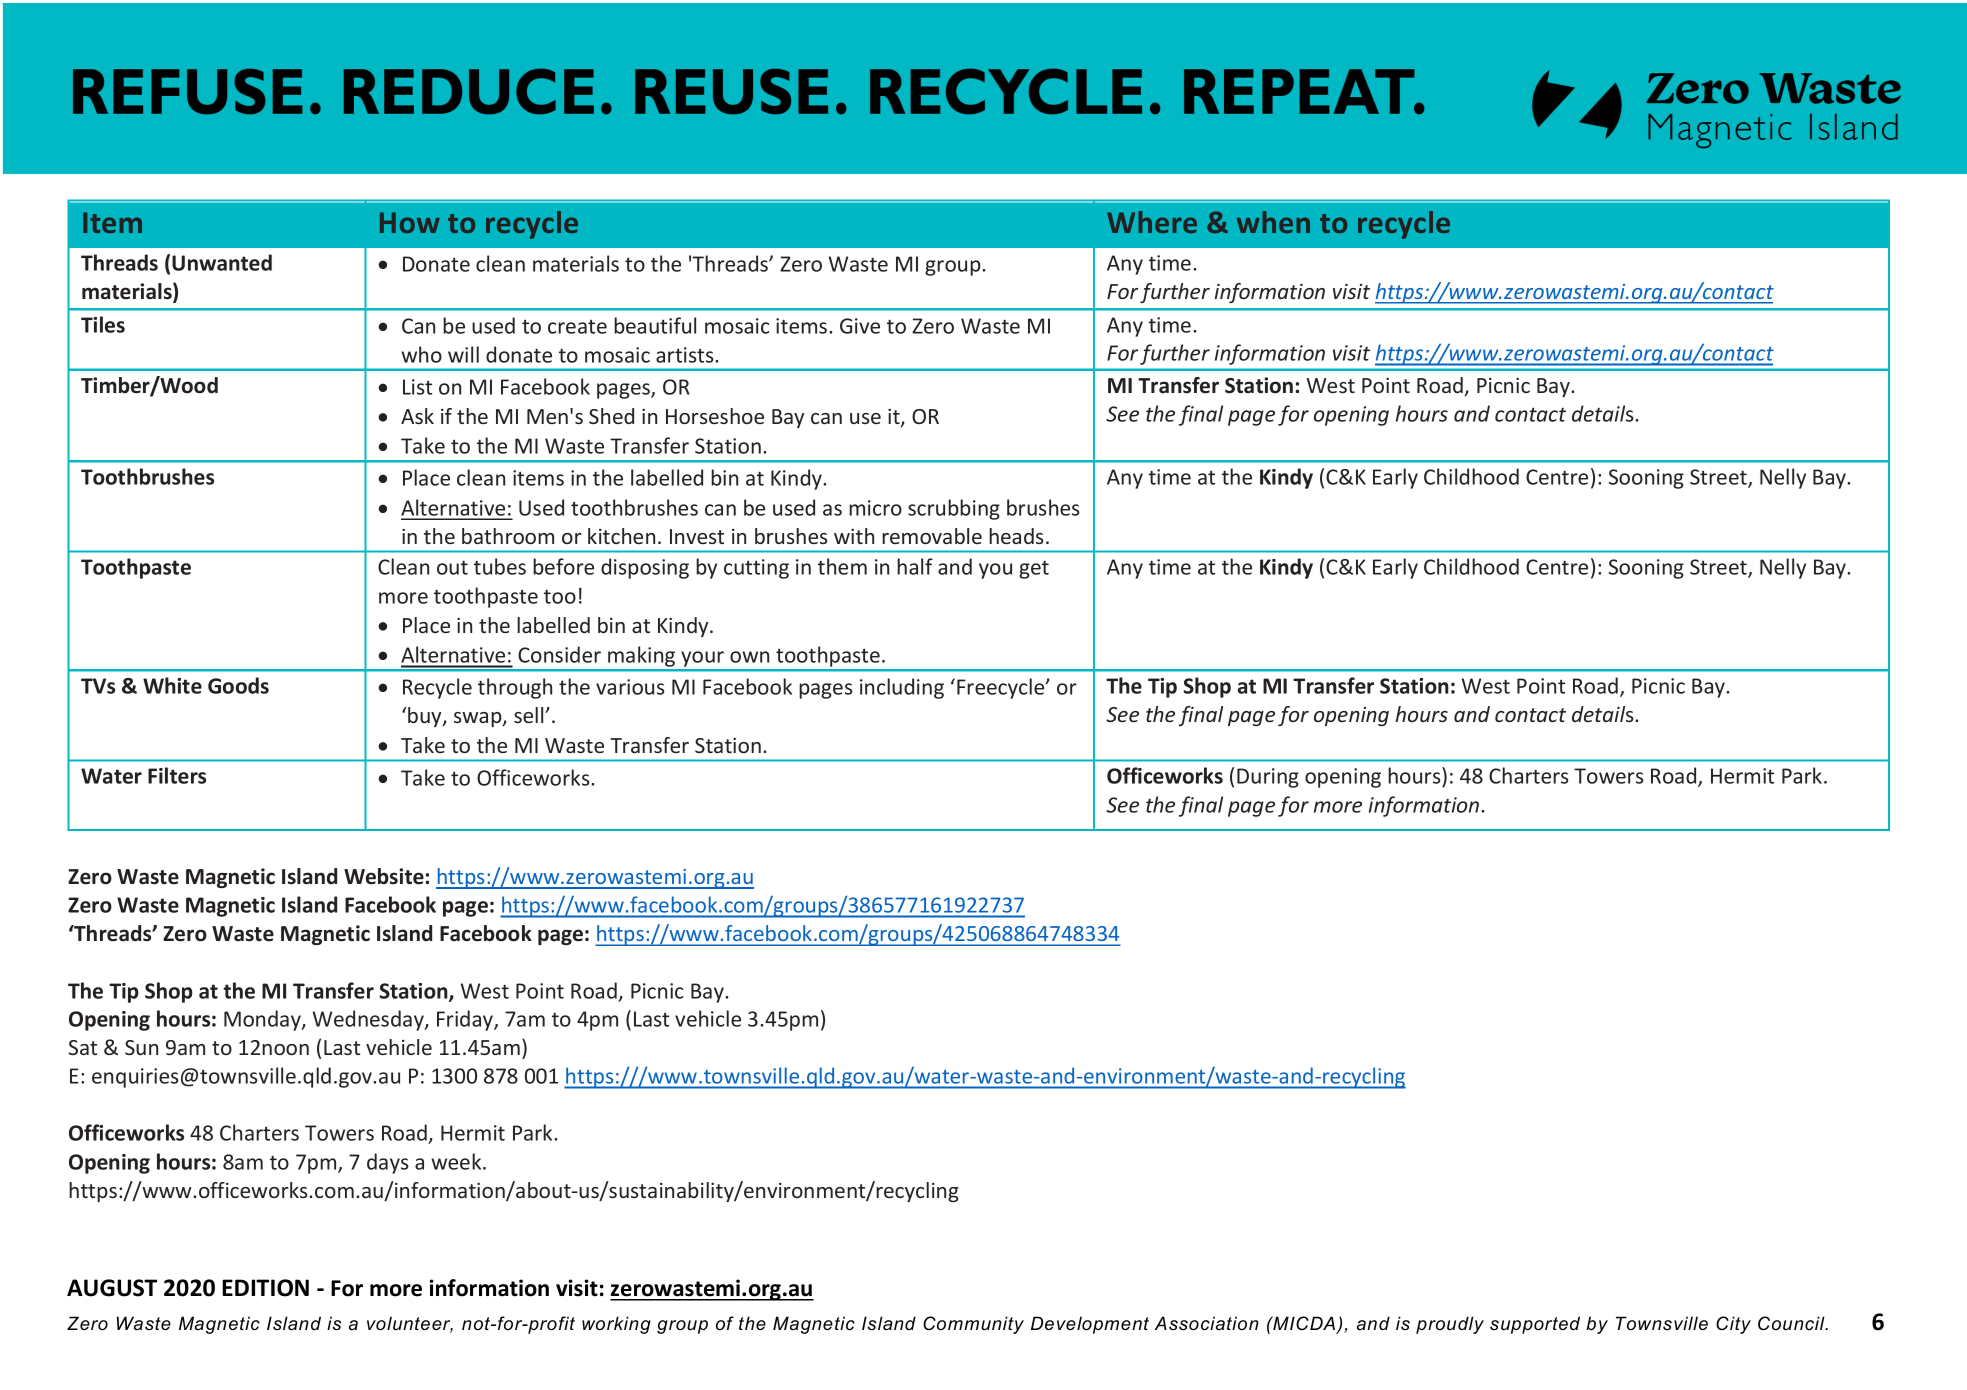 The width and height of the screenshot is (1967, 1390). I want to click on Community, so click(973, 1325).
